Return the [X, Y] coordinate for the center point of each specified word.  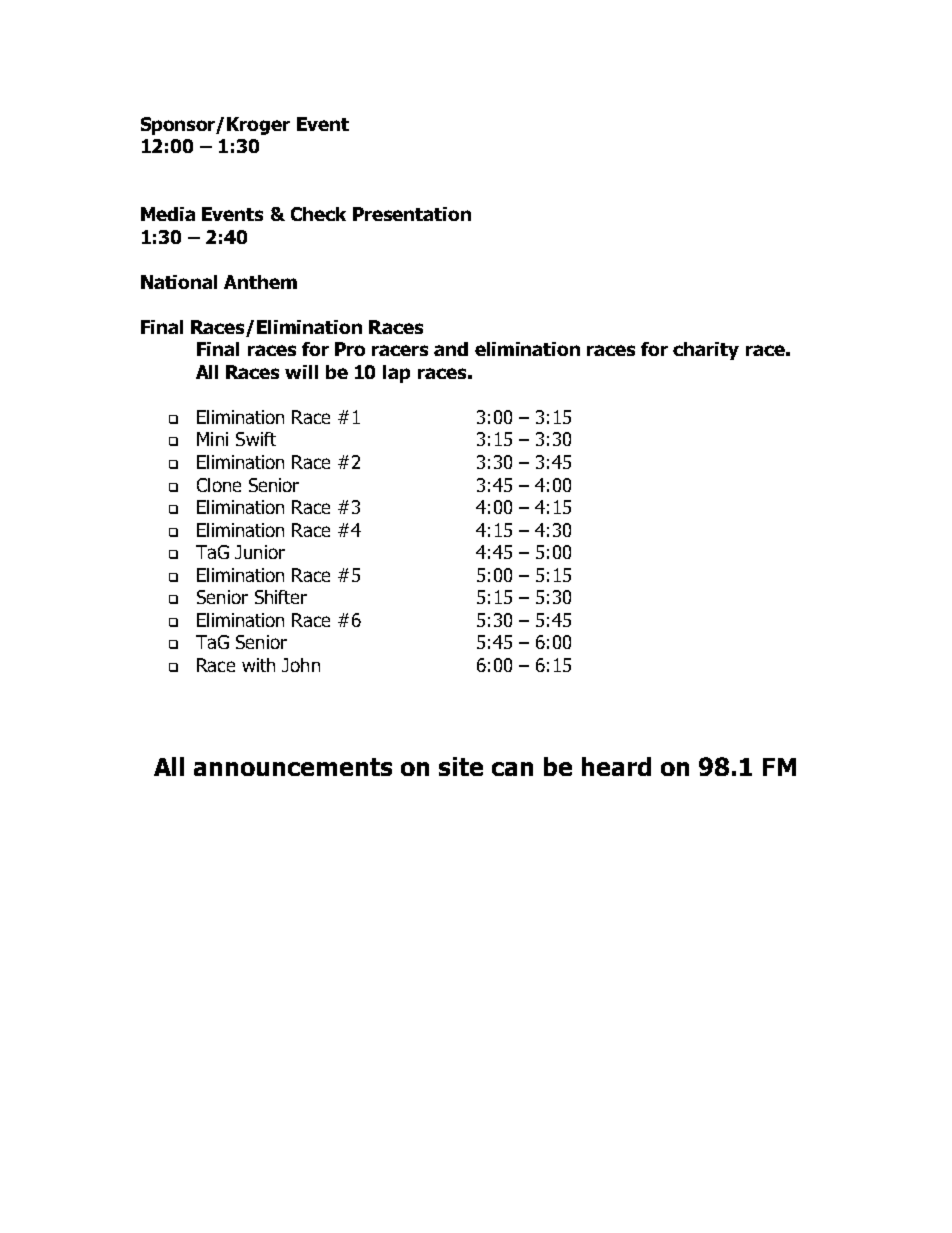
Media [168, 214]
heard [616, 766]
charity [706, 351]
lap [396, 374]
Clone [219, 485]
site [461, 766]
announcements [293, 767]
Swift [256, 439]
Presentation [412, 214]
